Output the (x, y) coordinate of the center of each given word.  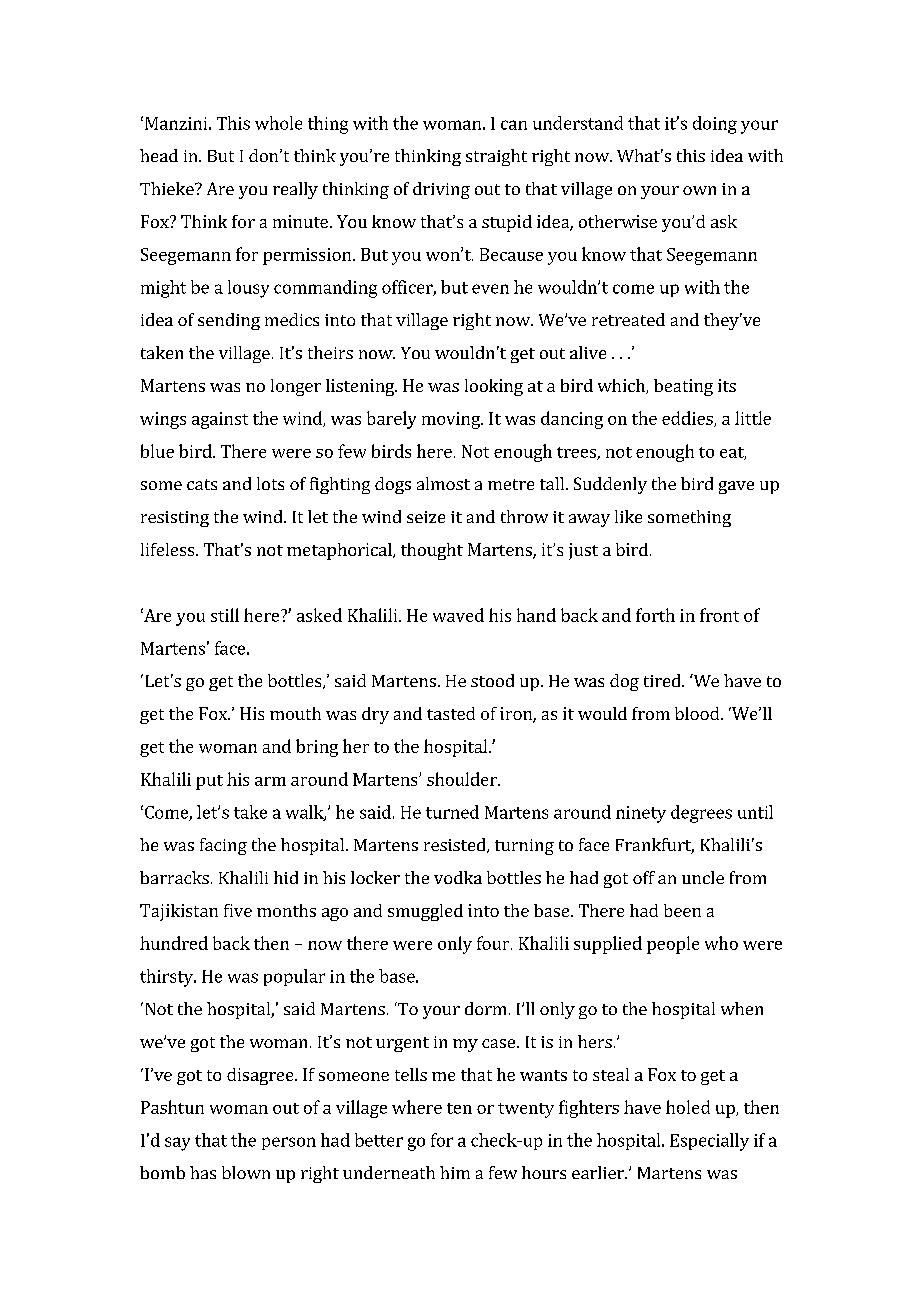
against (220, 420)
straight (496, 157)
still (225, 615)
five (238, 910)
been (682, 910)
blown (246, 1172)
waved (458, 615)
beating (683, 387)
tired (663, 680)
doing (715, 125)
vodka (458, 877)
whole (278, 123)
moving (452, 420)
